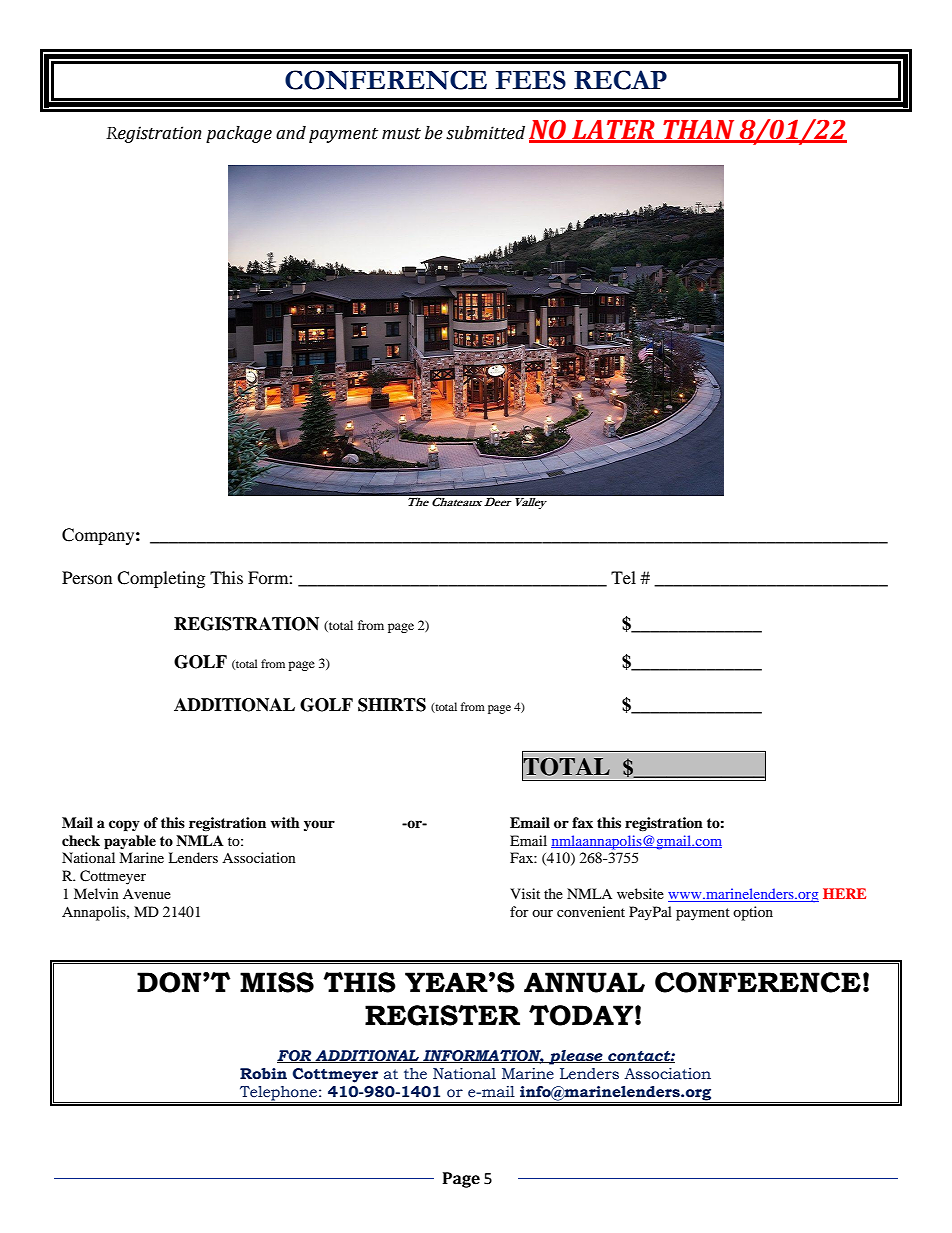 This screenshot has width=952, height=1233. Describe the element at coordinates (124, 826) in the screenshot. I see `copy` at that location.
